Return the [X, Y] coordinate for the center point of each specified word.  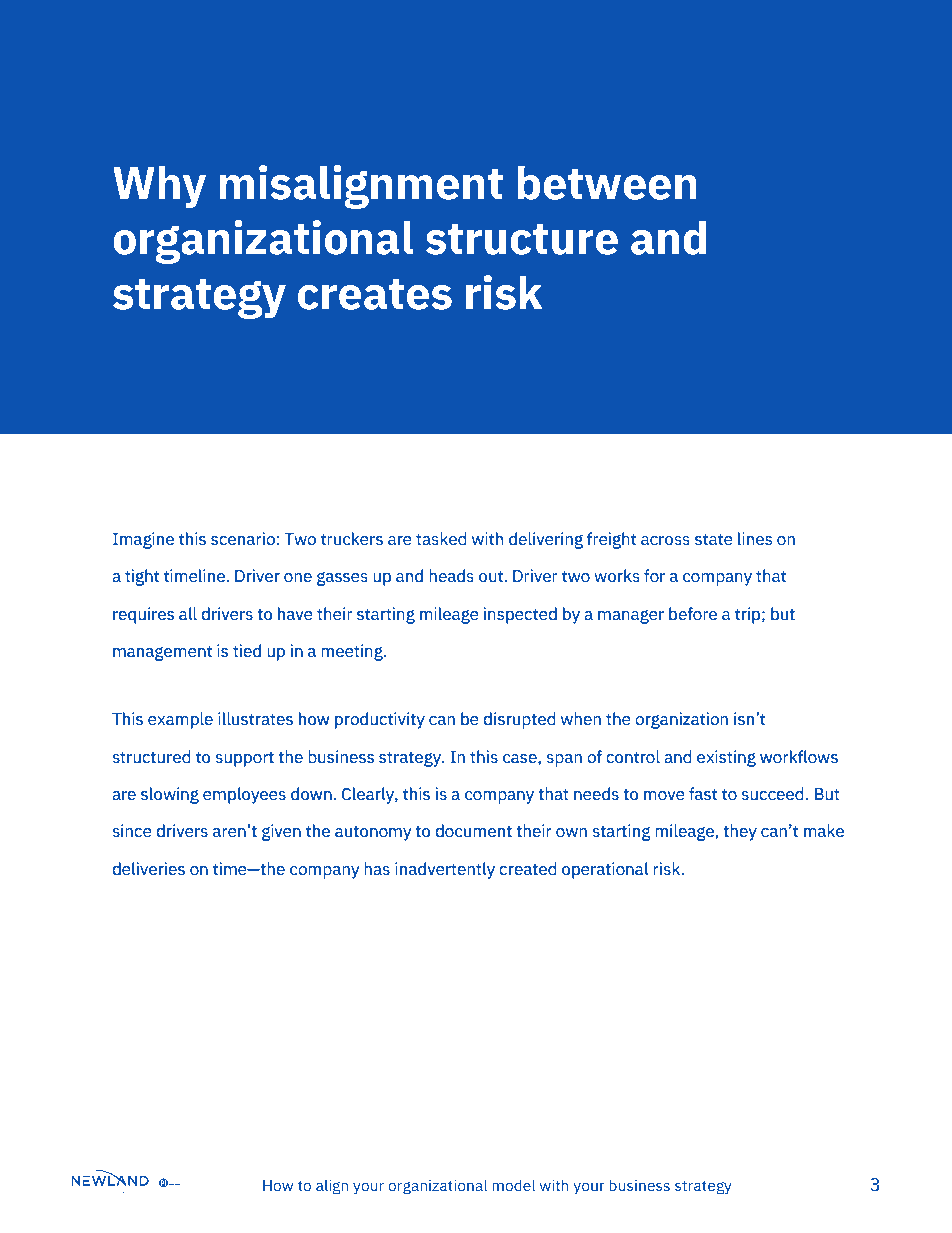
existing [726, 758]
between [607, 183]
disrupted [519, 720]
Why [159, 187]
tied [247, 651]
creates [375, 294]
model [513, 1185]
